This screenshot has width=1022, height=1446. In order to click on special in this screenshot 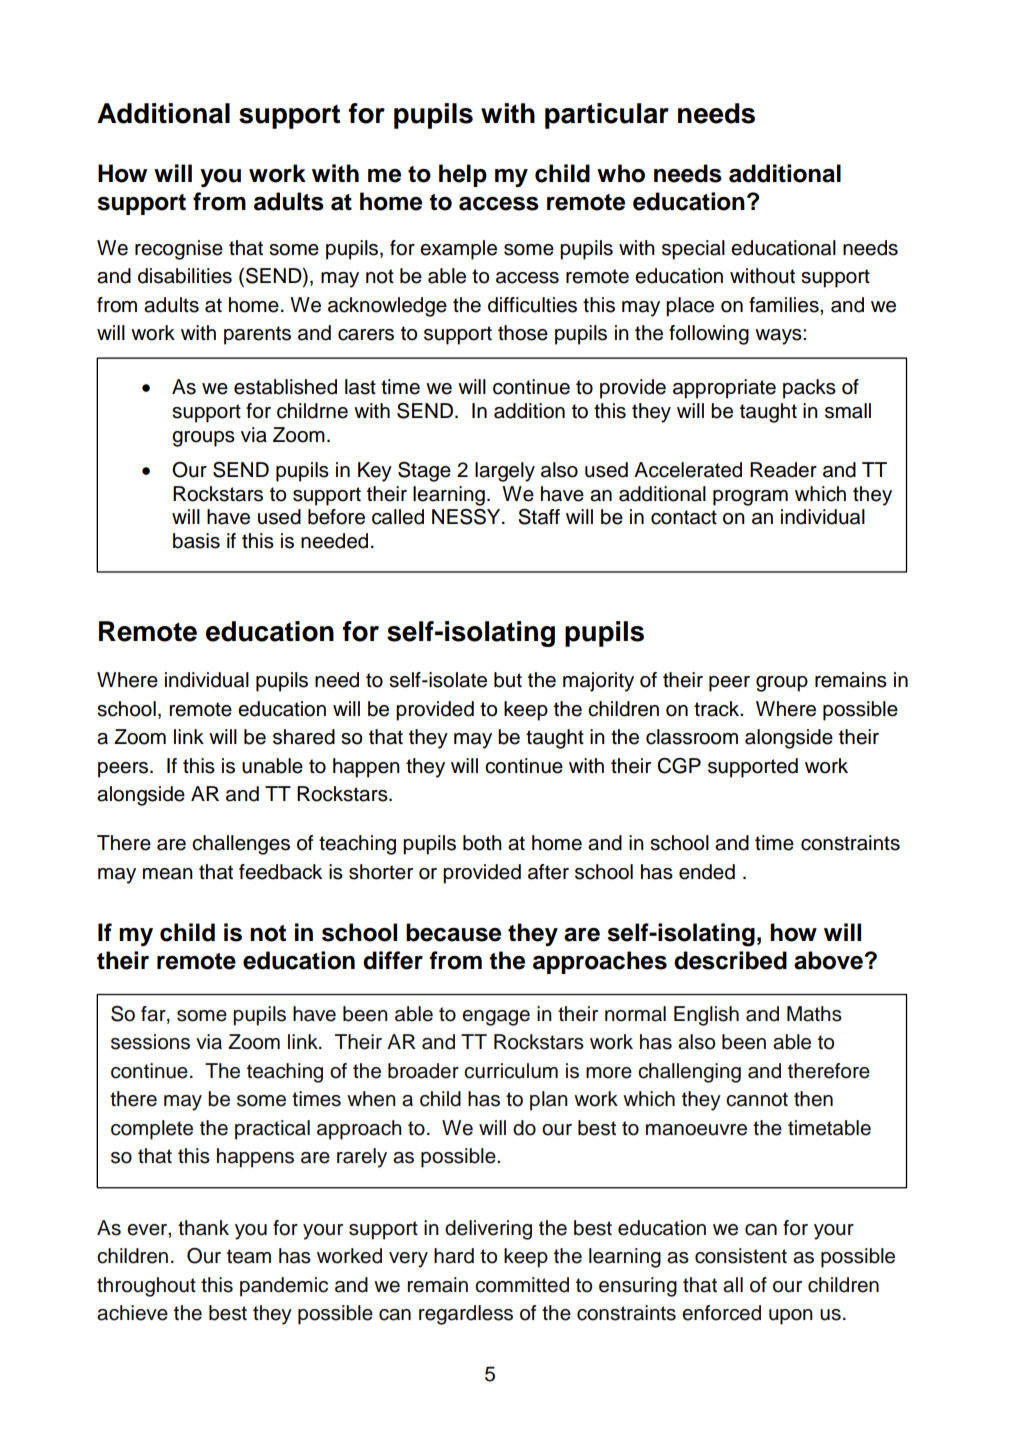, I will do `click(693, 250)`.
